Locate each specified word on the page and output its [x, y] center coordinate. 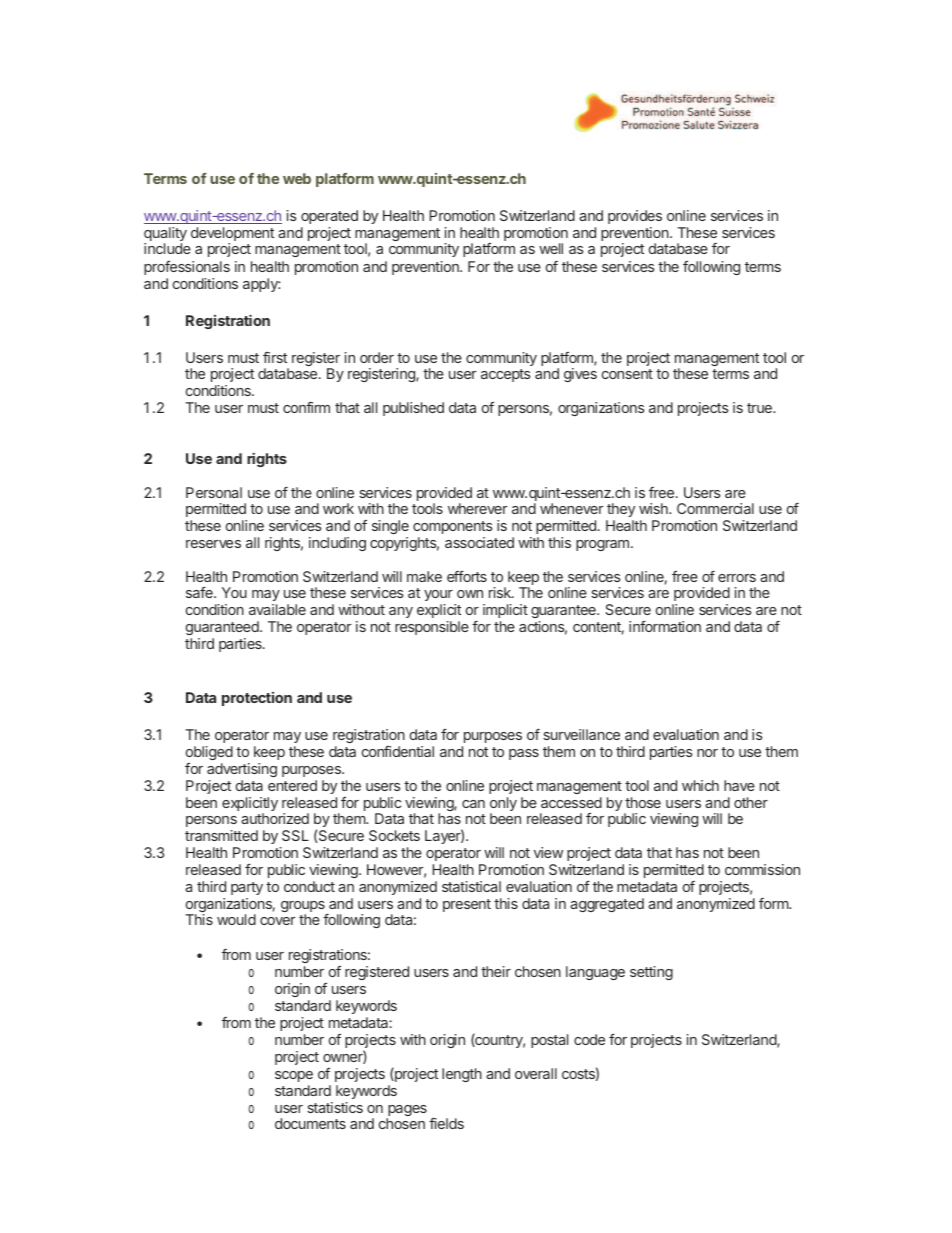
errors [737, 578]
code [589, 1039]
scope [294, 1076]
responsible [432, 628]
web [297, 178]
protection [257, 699]
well [551, 248]
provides [635, 217]
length [462, 1075]
